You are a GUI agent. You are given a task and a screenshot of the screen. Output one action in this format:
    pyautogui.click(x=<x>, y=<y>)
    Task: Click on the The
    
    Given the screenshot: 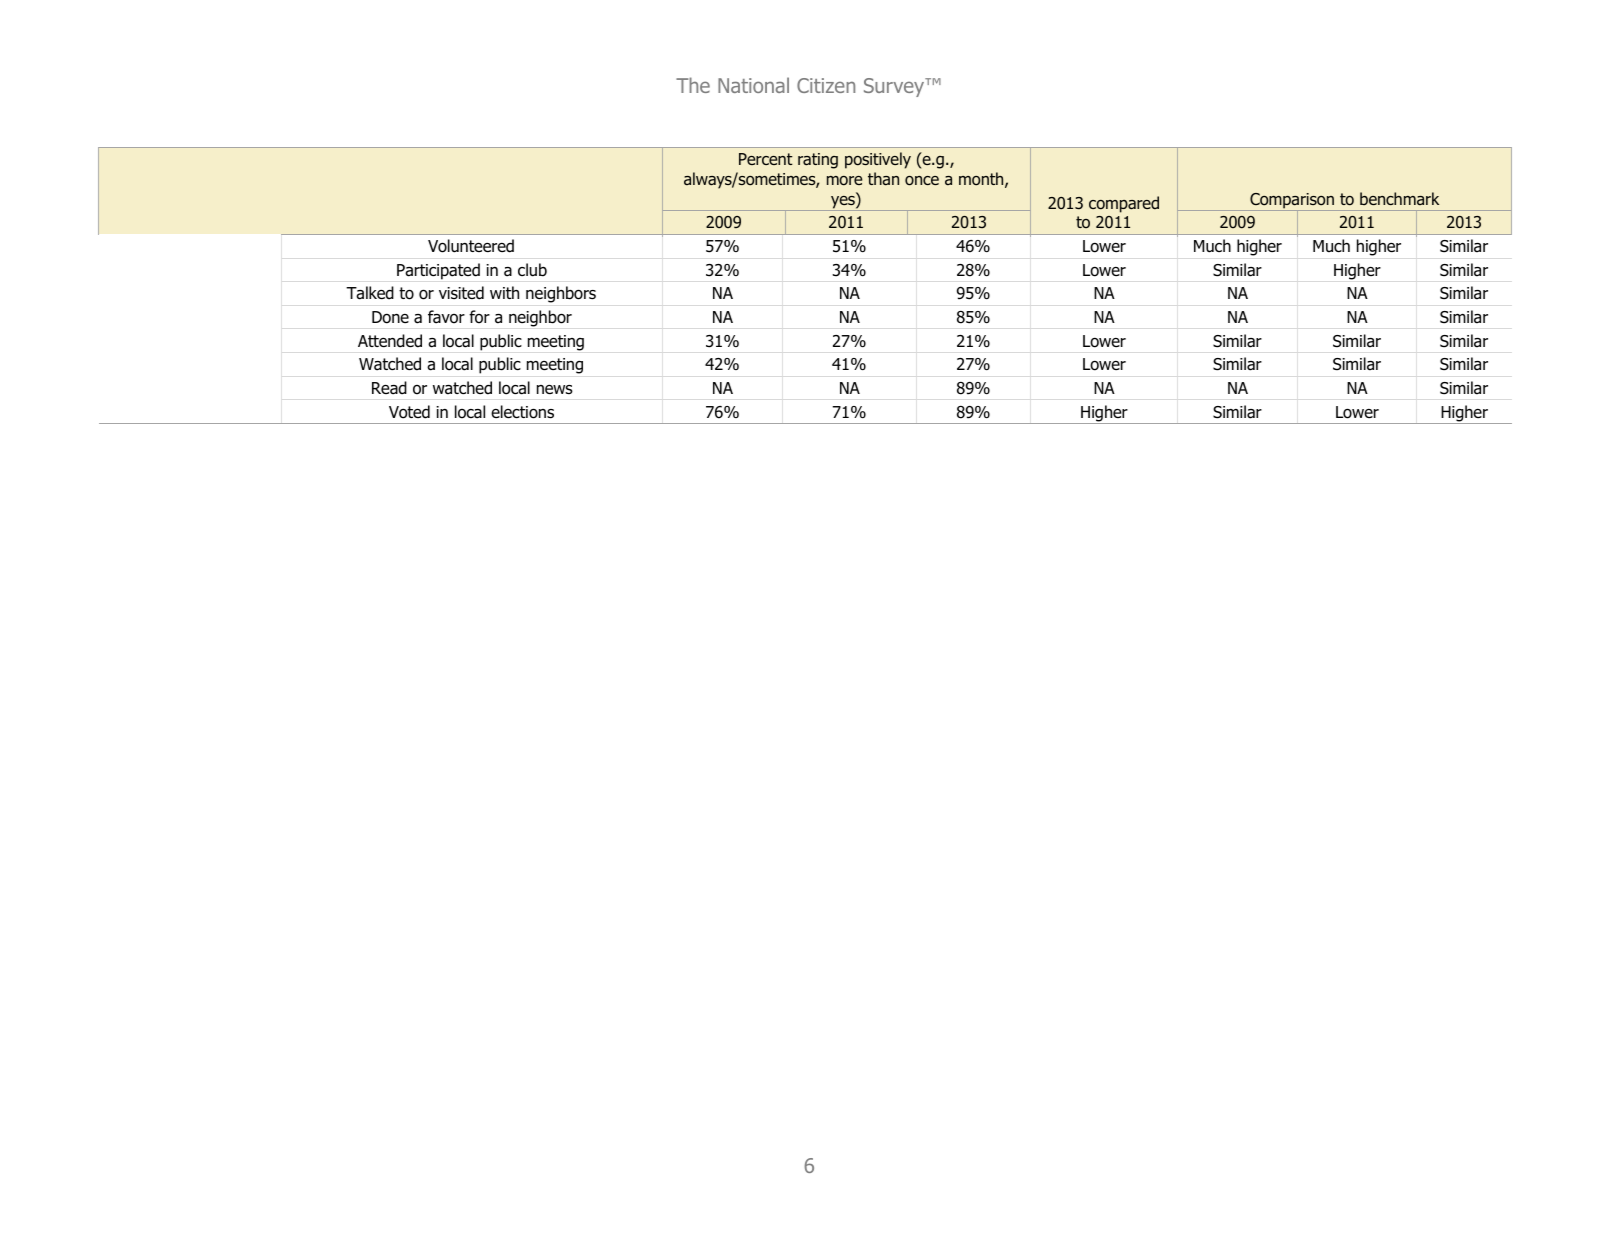 What is the action you would take?
    pyautogui.click(x=693, y=85)
